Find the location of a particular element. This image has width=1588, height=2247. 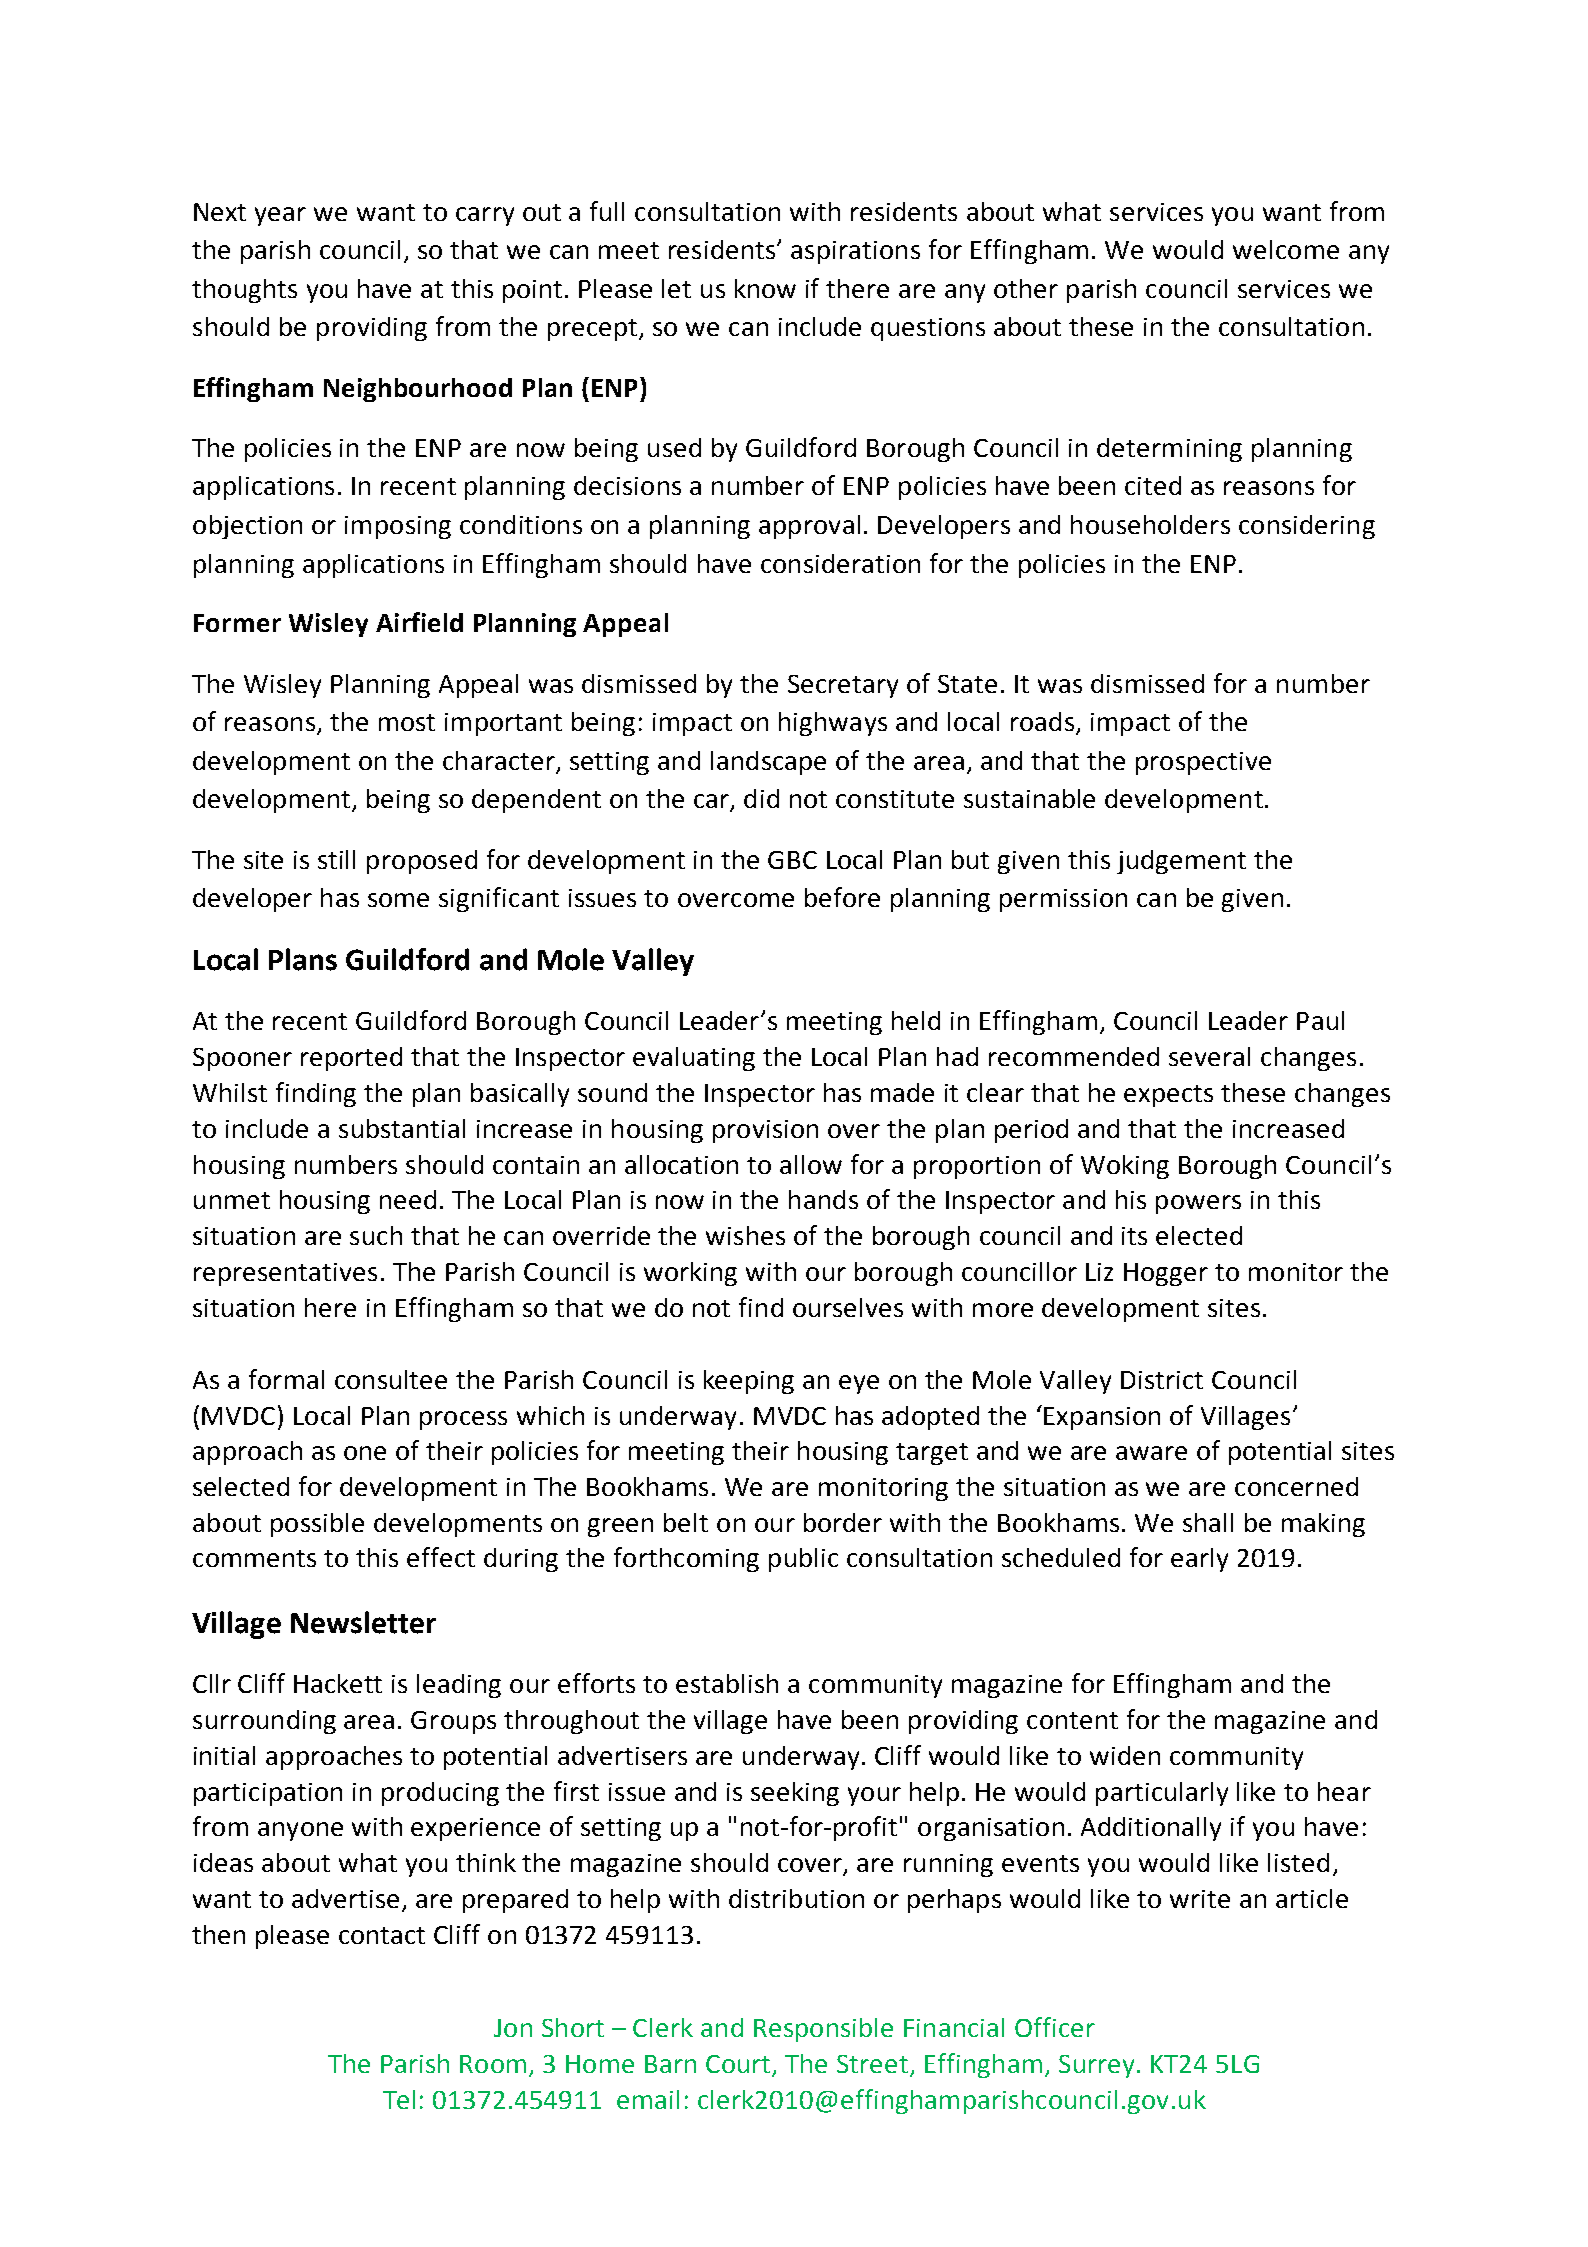

substantial is located at coordinates (402, 1128).
